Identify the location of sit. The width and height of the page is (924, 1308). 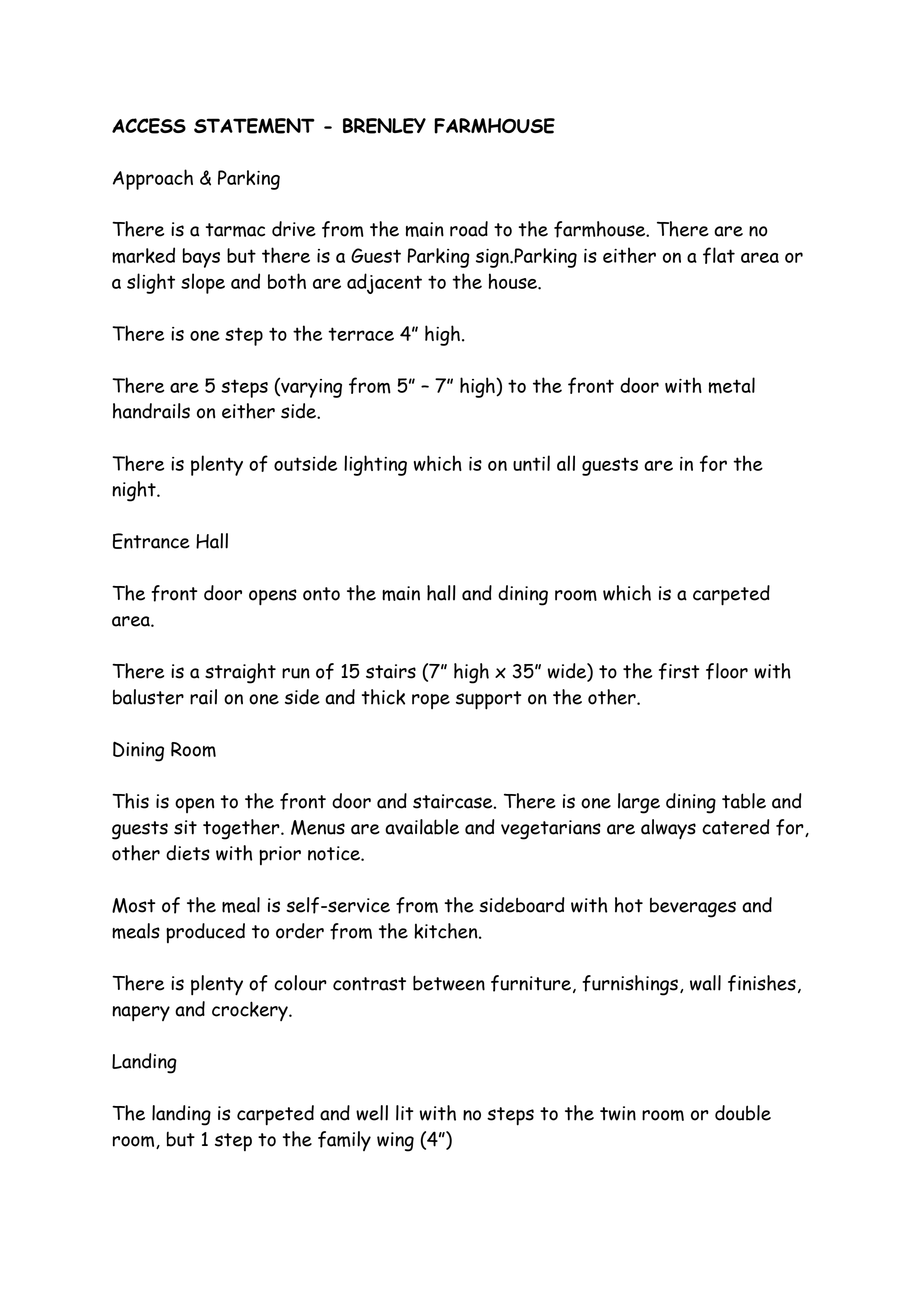
(185, 827).
